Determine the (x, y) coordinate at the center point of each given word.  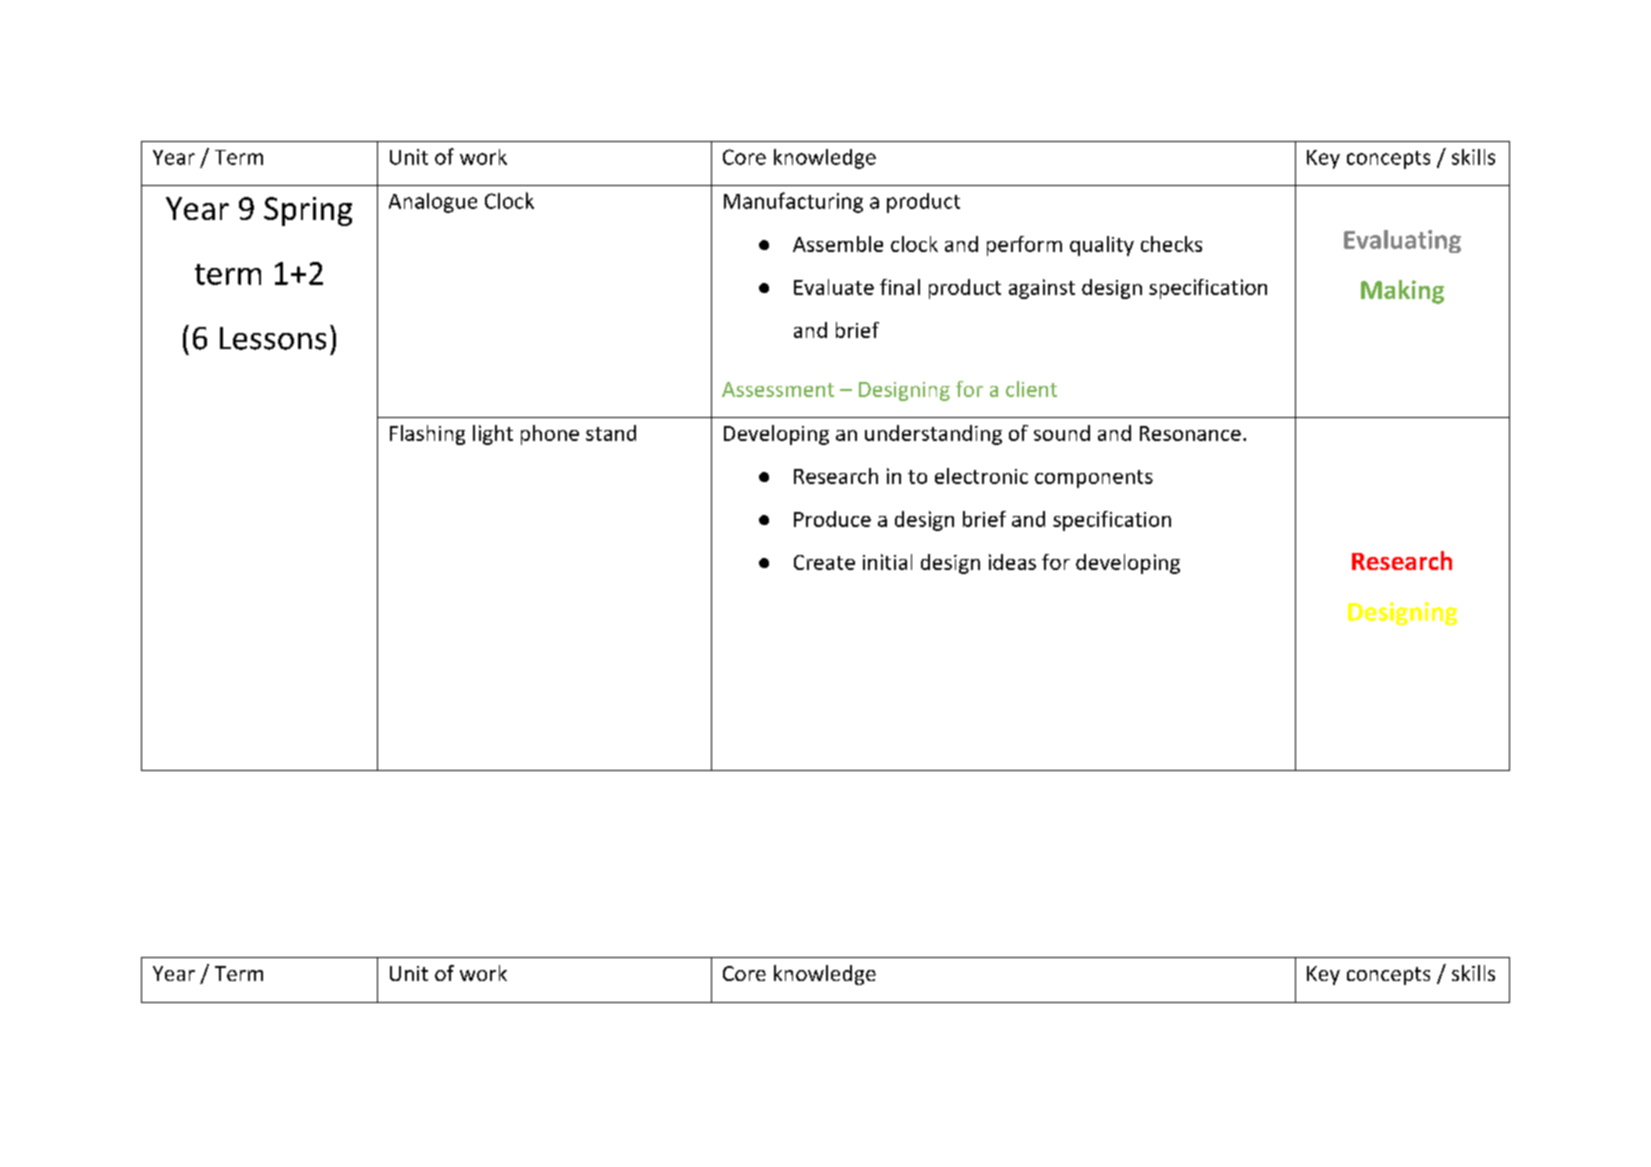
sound (1062, 433)
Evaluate (834, 287)
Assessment (778, 389)
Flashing (427, 435)
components (1094, 479)
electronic (981, 476)
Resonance (1190, 433)
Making (1402, 292)
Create (824, 562)
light (493, 435)
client (1031, 389)
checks (1171, 244)
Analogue (433, 203)
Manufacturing (793, 202)
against (1042, 289)
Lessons (273, 338)
